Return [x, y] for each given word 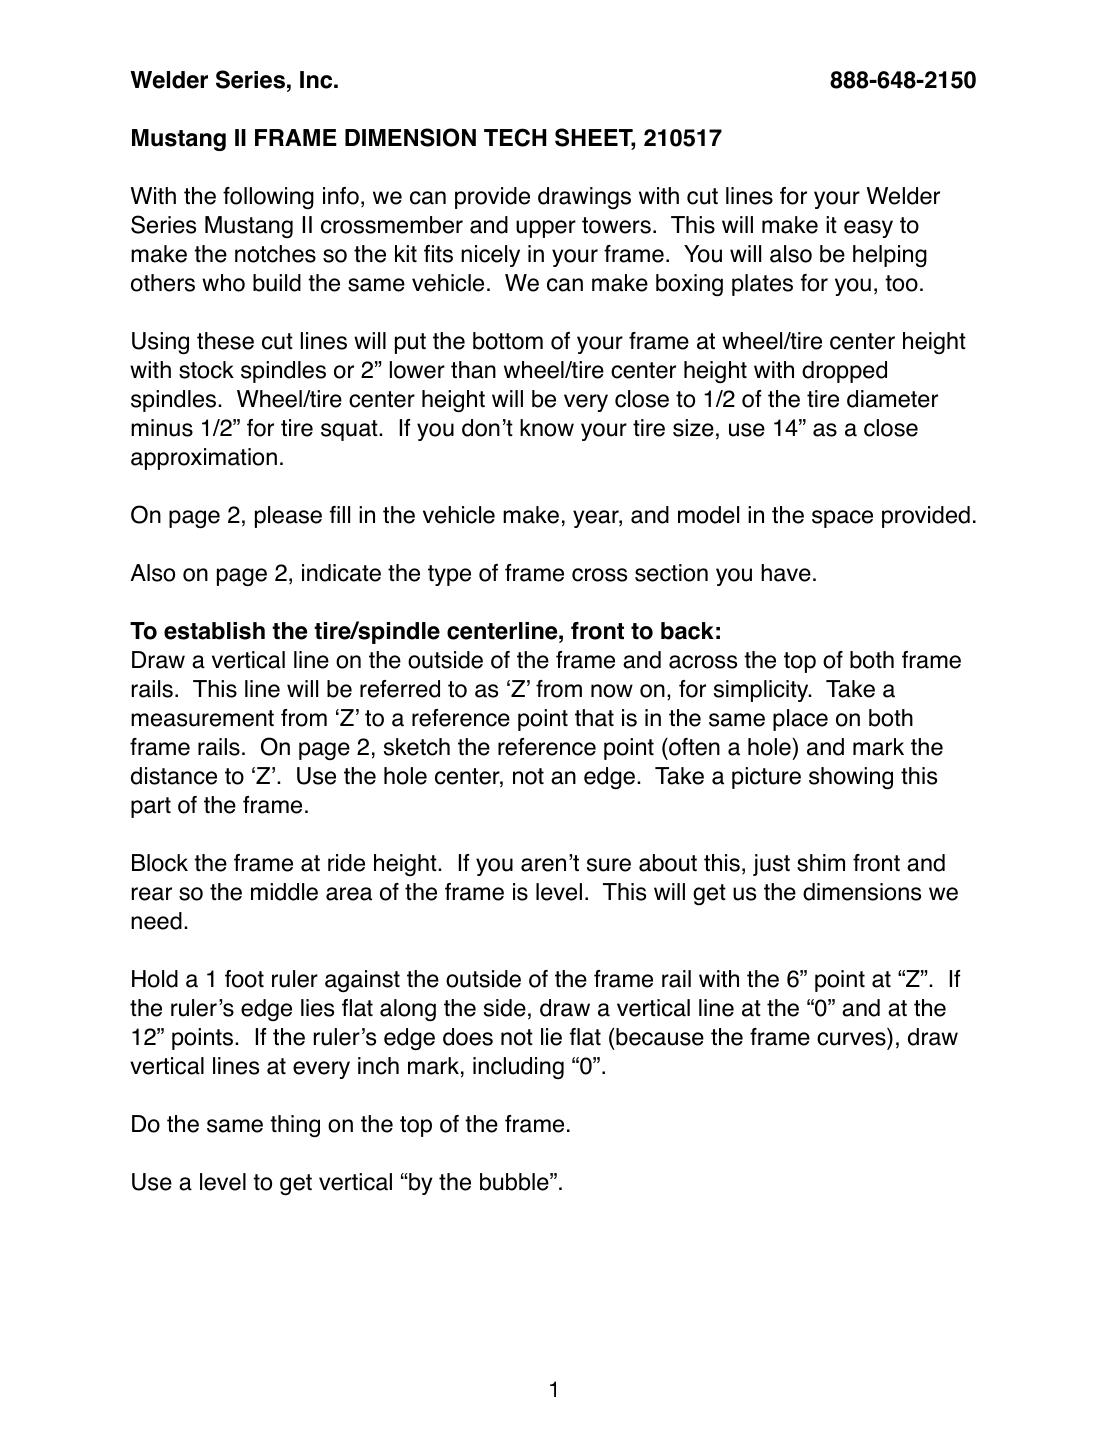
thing [295, 1126]
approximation [204, 459]
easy [868, 229]
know [547, 428]
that [594, 718]
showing [851, 778]
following [268, 198]
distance [174, 776]
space [842, 519]
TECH [515, 137]
